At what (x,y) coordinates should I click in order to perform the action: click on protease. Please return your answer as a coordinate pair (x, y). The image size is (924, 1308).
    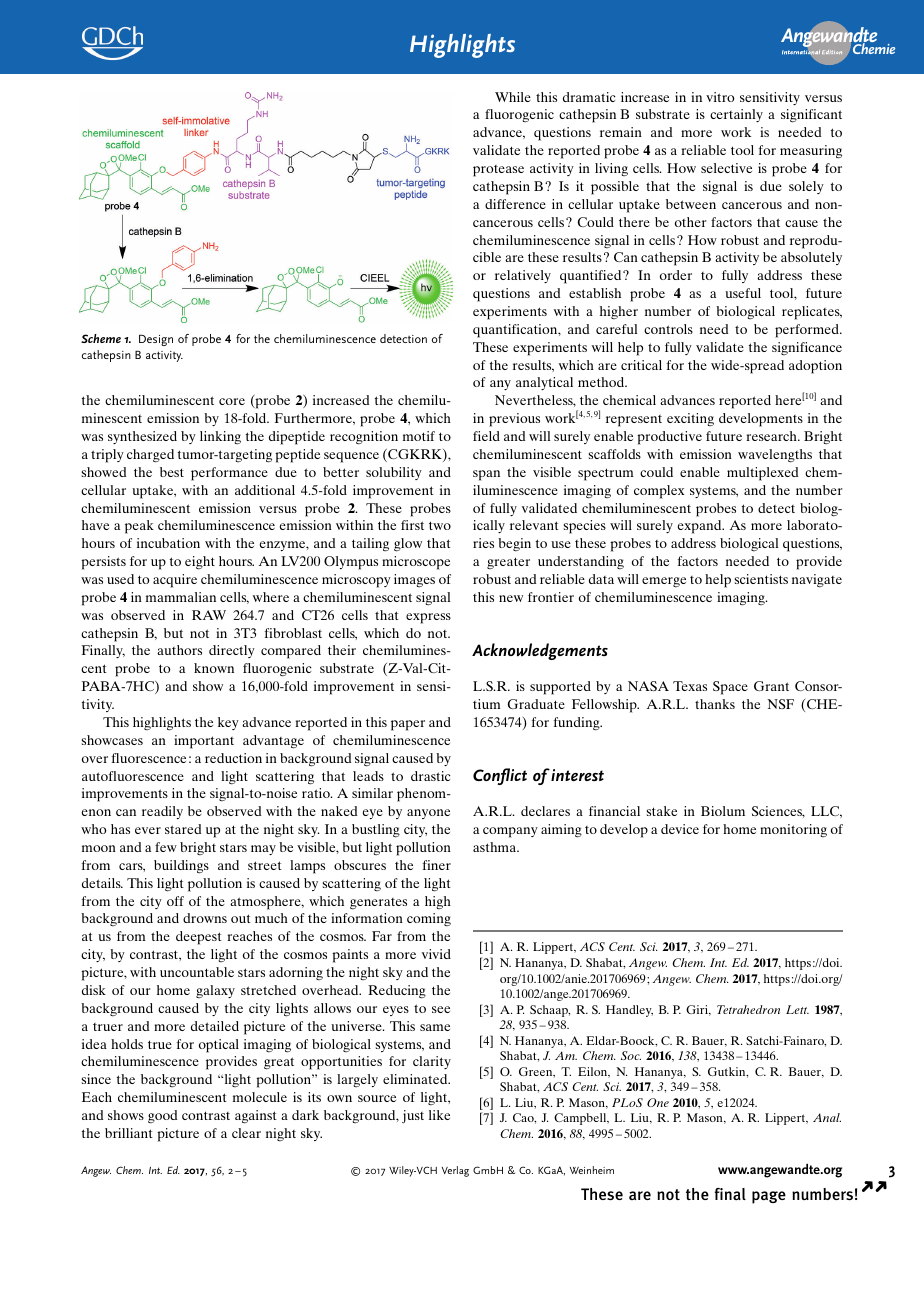
    Looking at the image, I should click on (498, 171).
